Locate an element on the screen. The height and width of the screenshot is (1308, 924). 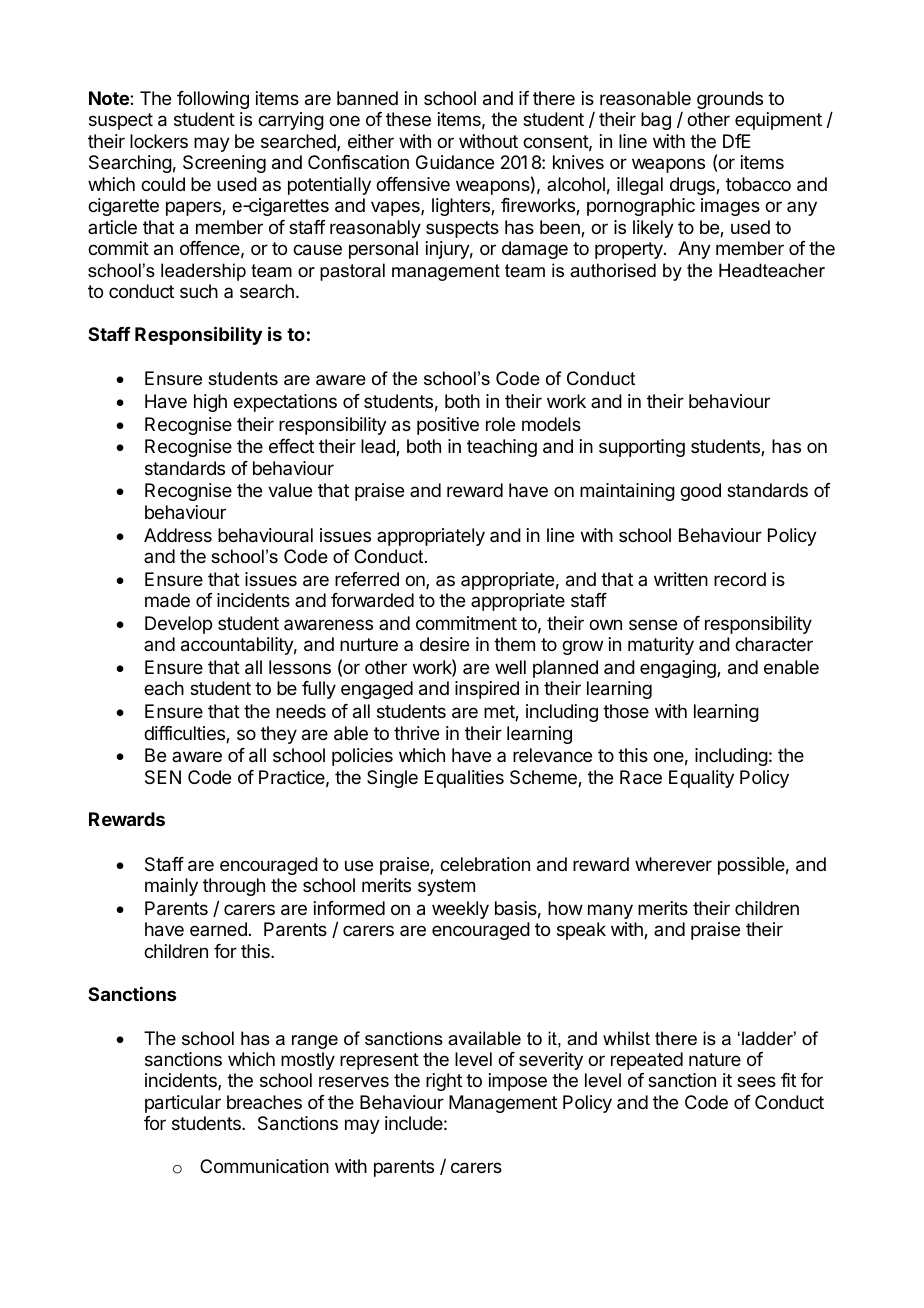
grounds is located at coordinates (730, 100).
